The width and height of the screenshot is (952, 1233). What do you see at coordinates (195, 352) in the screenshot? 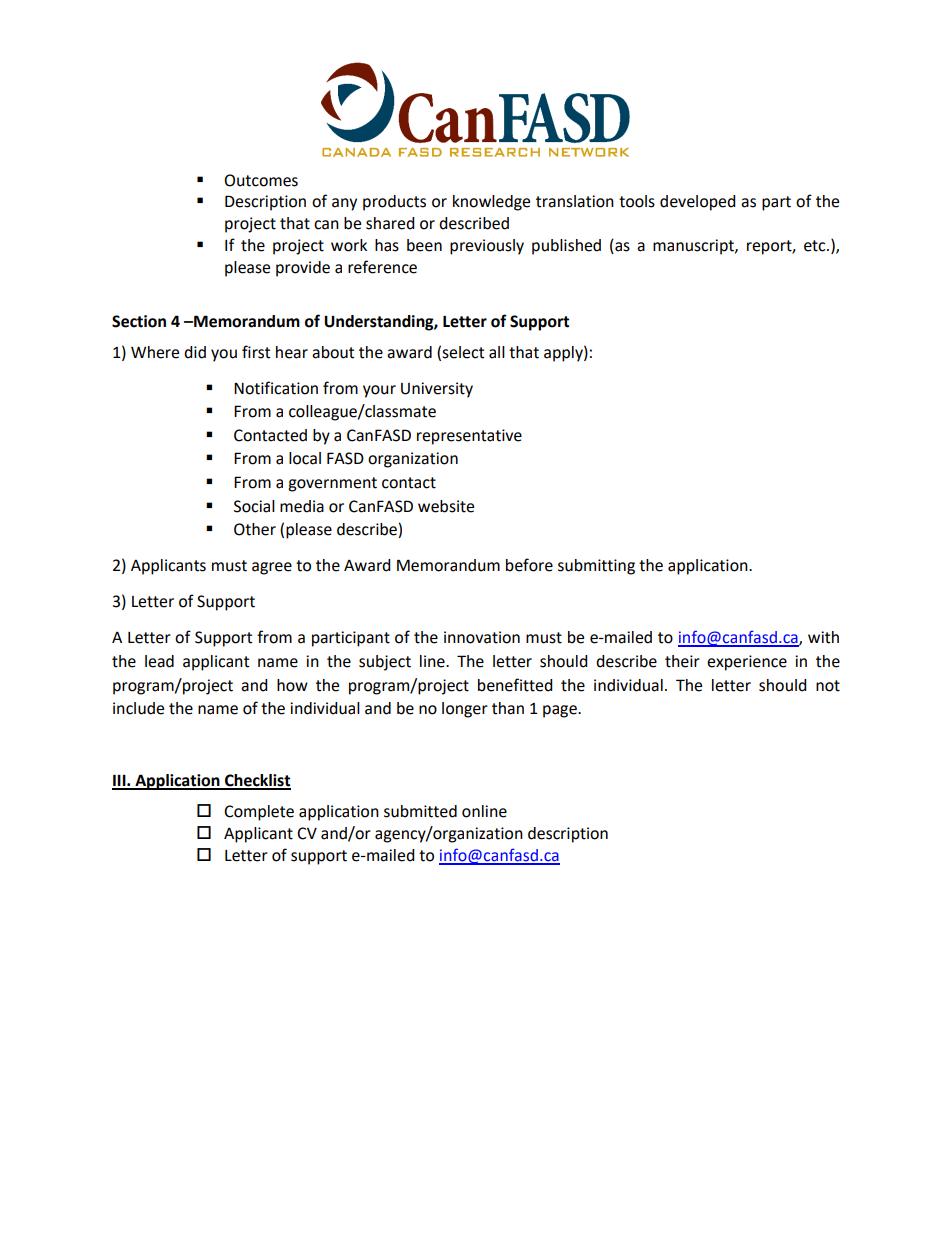
I see `did` at bounding box center [195, 352].
